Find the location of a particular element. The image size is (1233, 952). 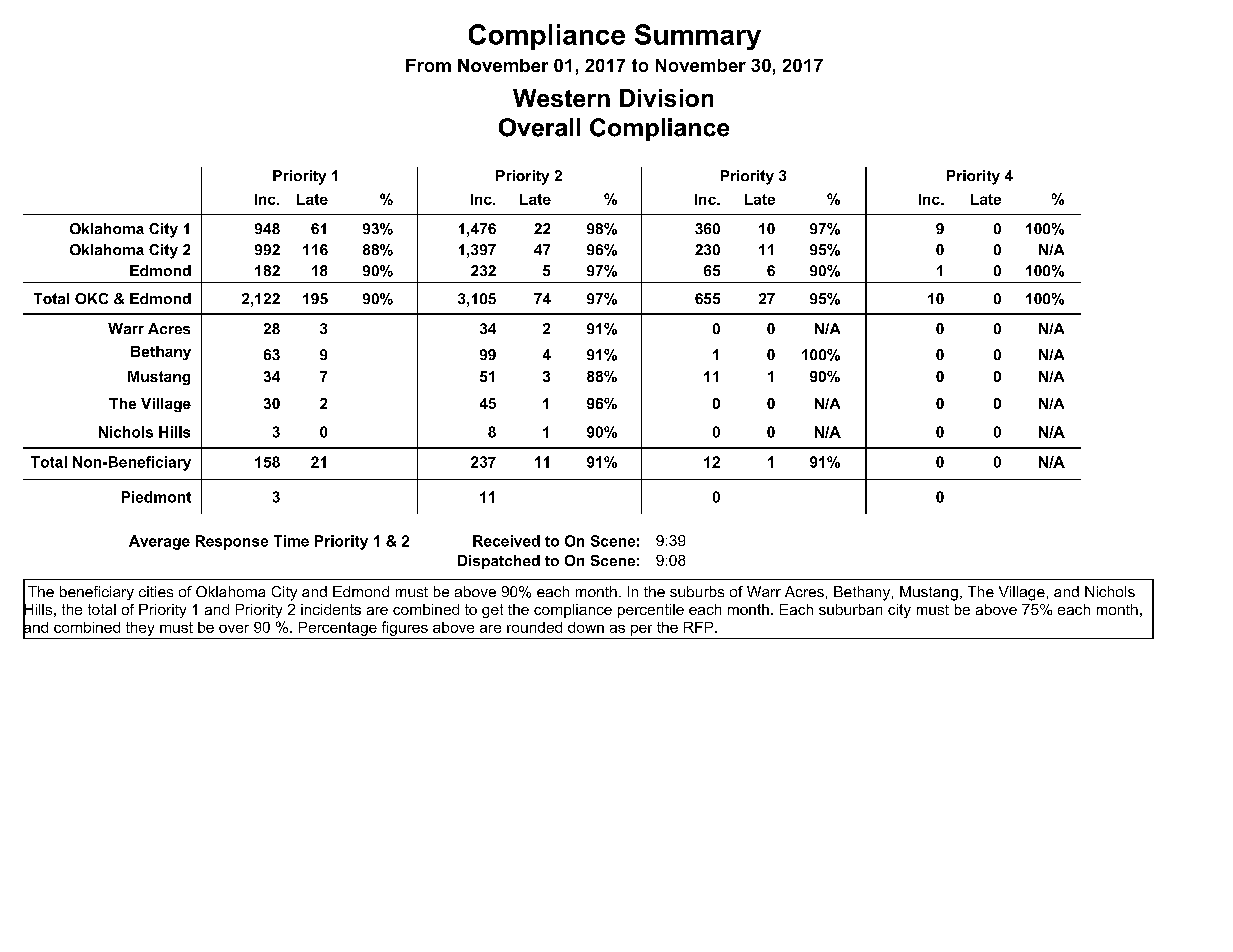

Piedmont is located at coordinates (156, 497).
